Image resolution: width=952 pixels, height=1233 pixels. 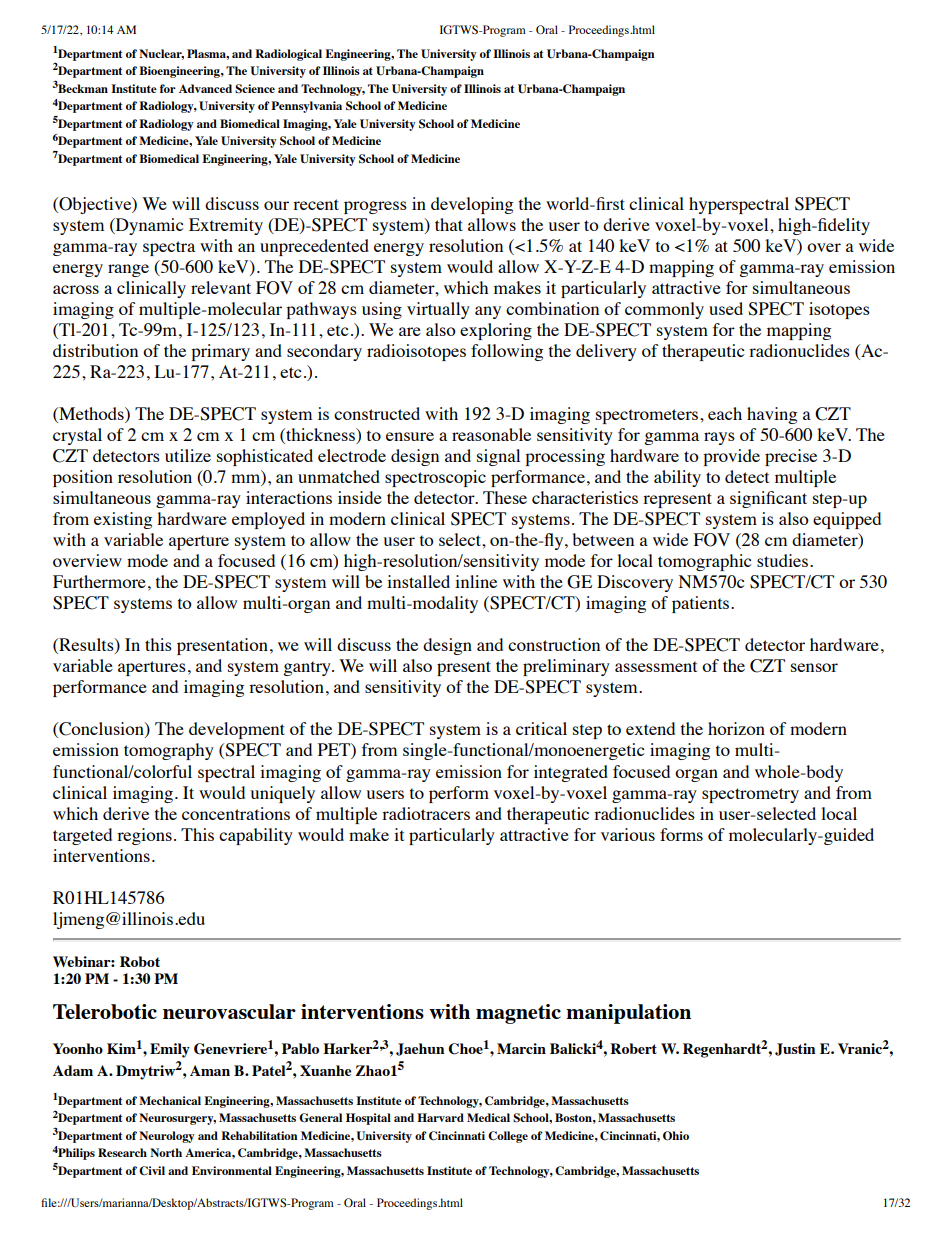 I want to click on Harvard, so click(x=440, y=1117).
